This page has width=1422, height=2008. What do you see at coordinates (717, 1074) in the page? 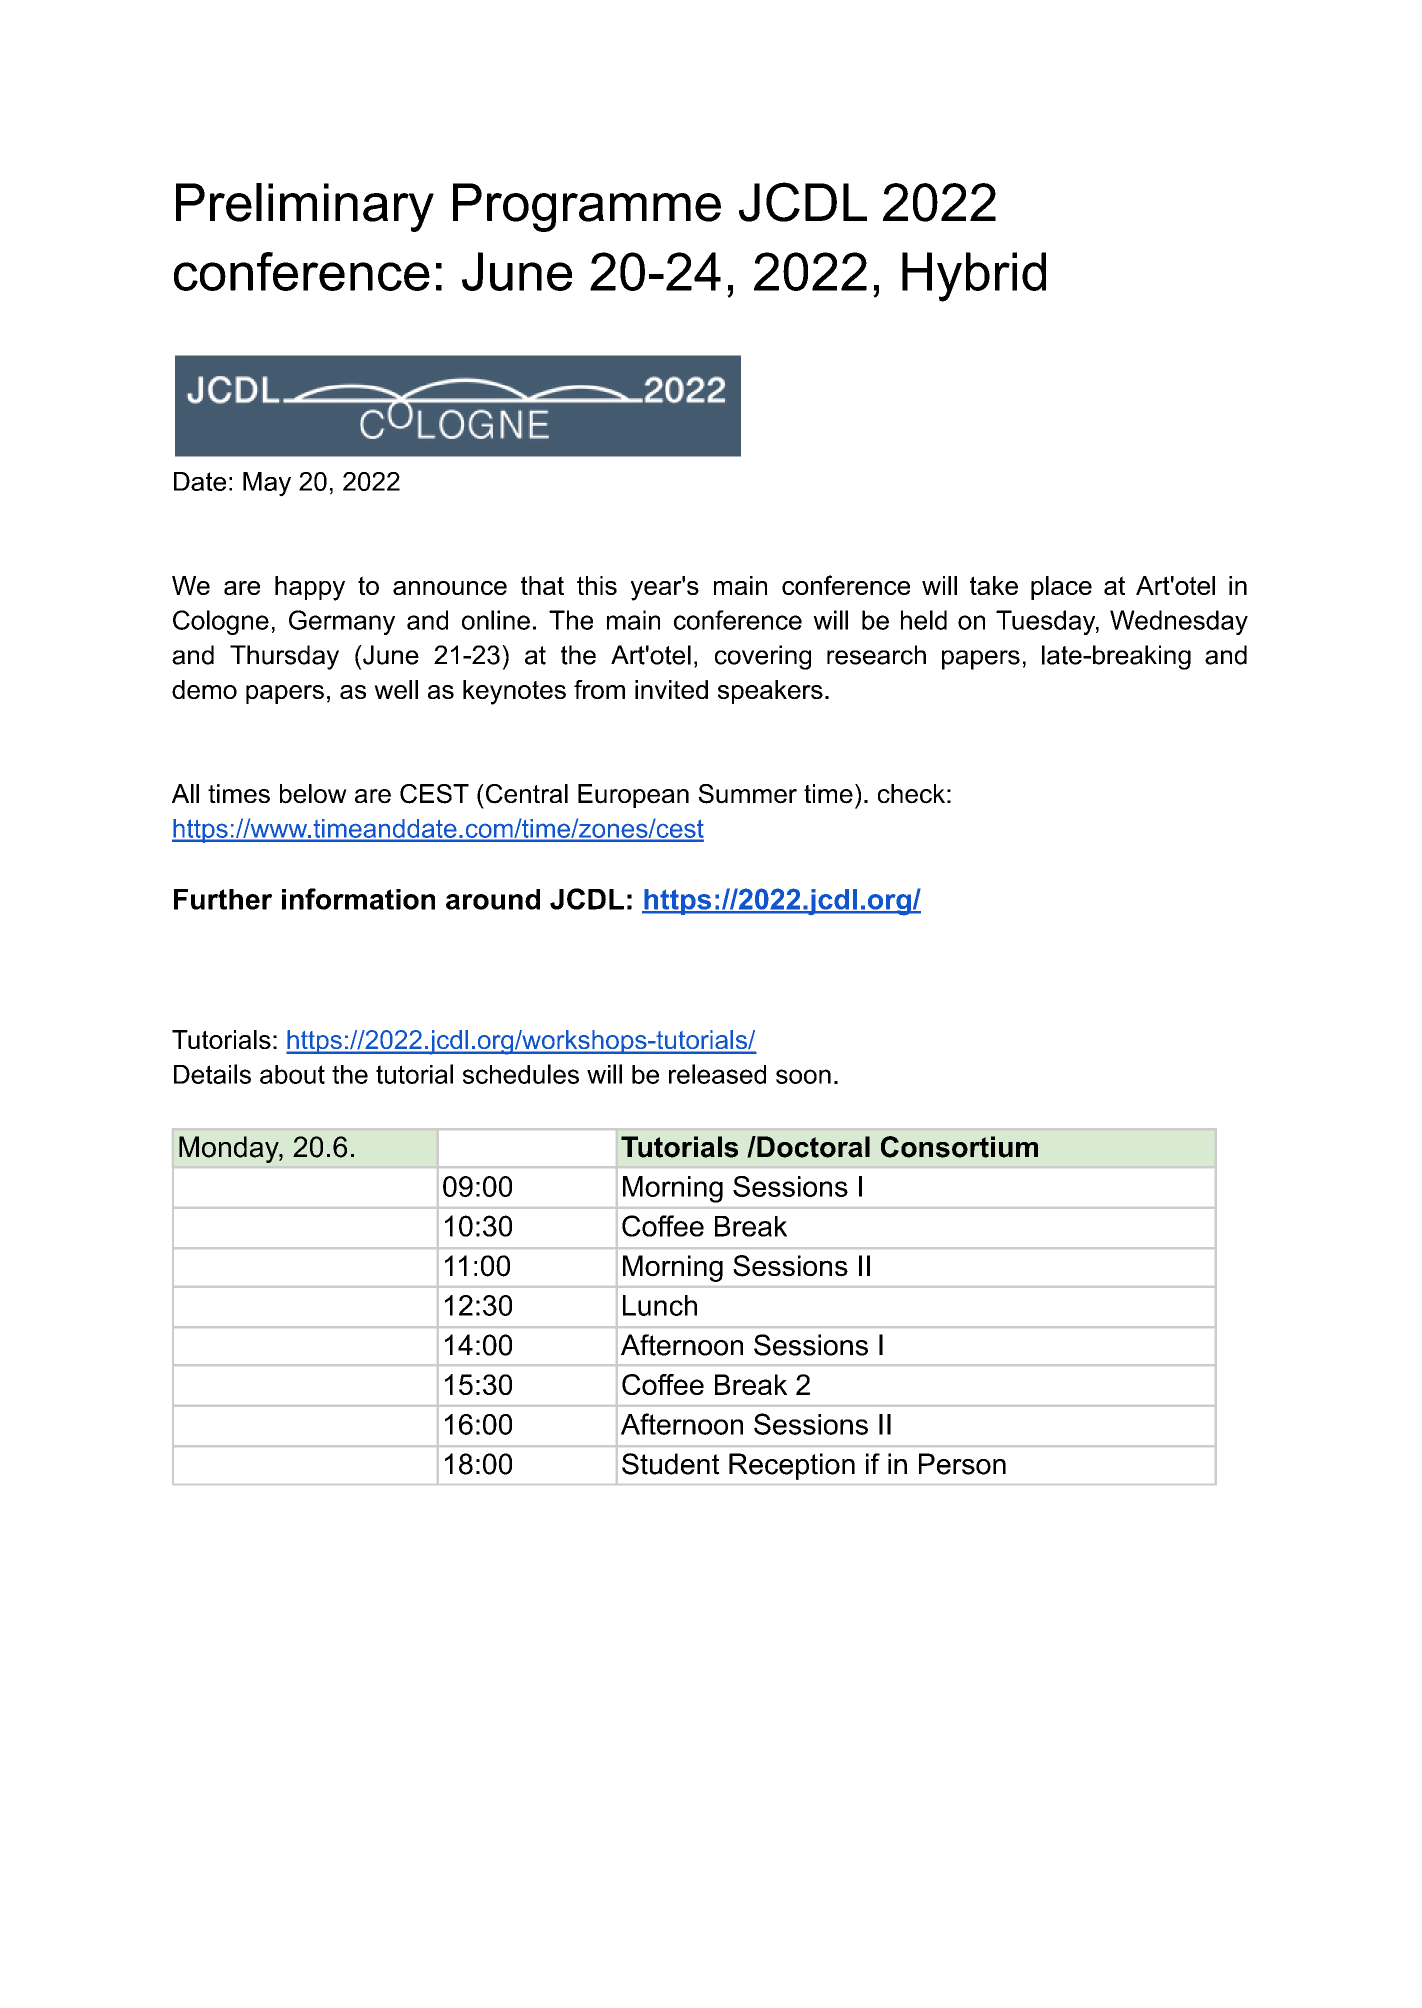
I see `released` at bounding box center [717, 1074].
